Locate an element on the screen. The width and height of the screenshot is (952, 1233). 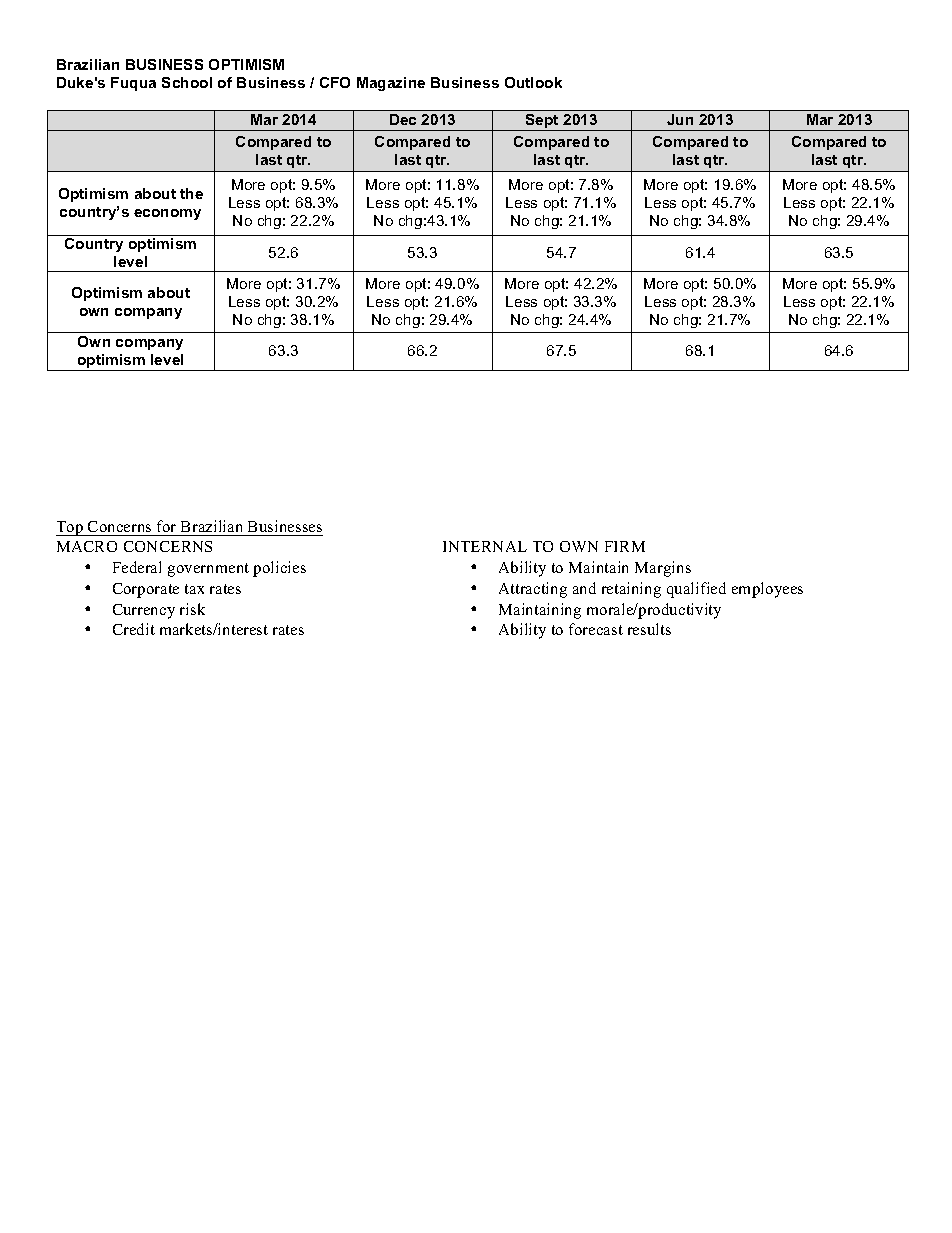
Top is located at coordinates (70, 528).
